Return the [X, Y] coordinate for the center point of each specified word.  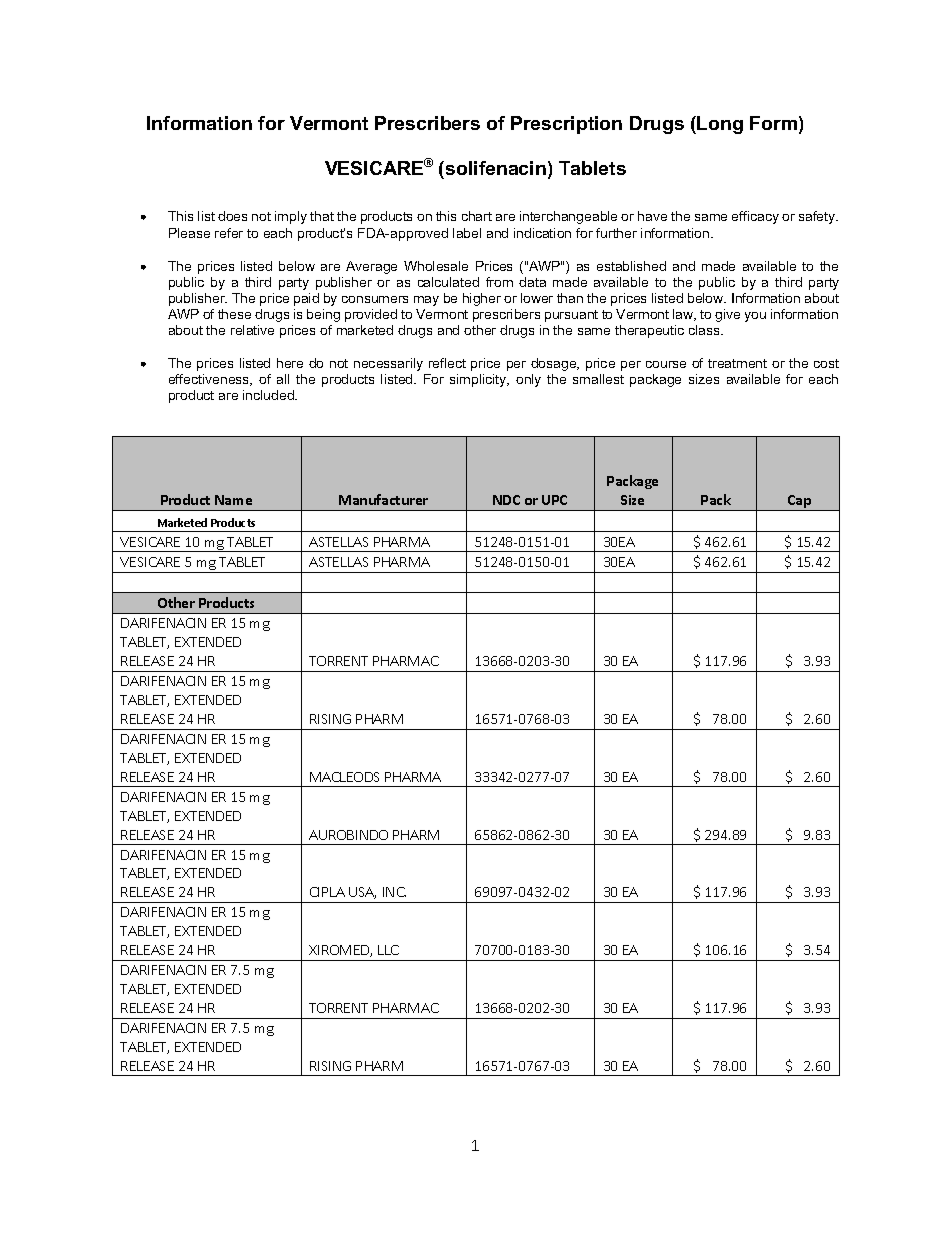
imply [291, 217]
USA [362, 893]
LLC [388, 950]
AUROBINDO [348, 835]
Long [720, 125]
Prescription [566, 125]
